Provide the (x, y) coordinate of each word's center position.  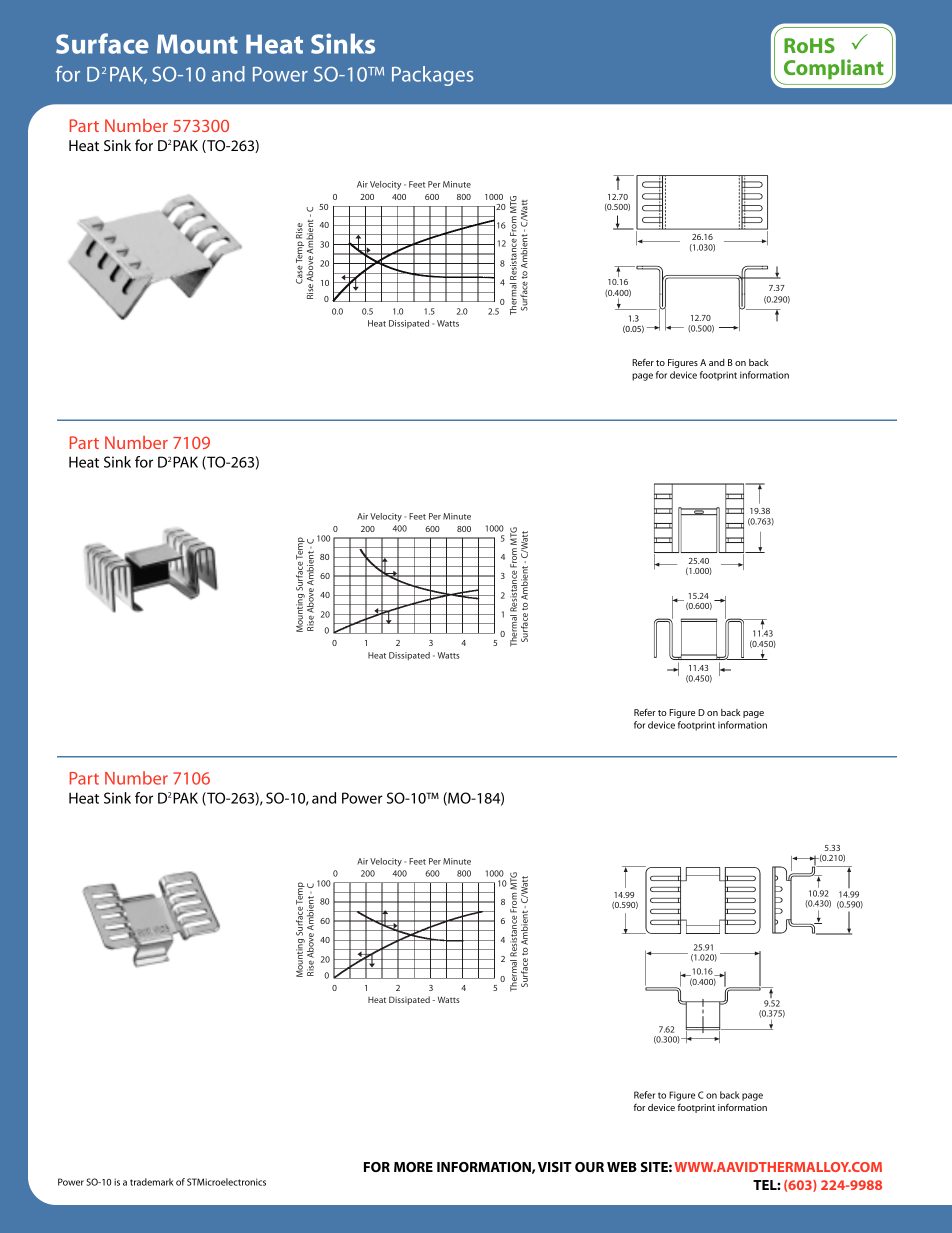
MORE (413, 1167)
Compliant (834, 69)
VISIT (555, 1167)
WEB (622, 1167)
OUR (589, 1167)
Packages (432, 76)
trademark (152, 1182)
